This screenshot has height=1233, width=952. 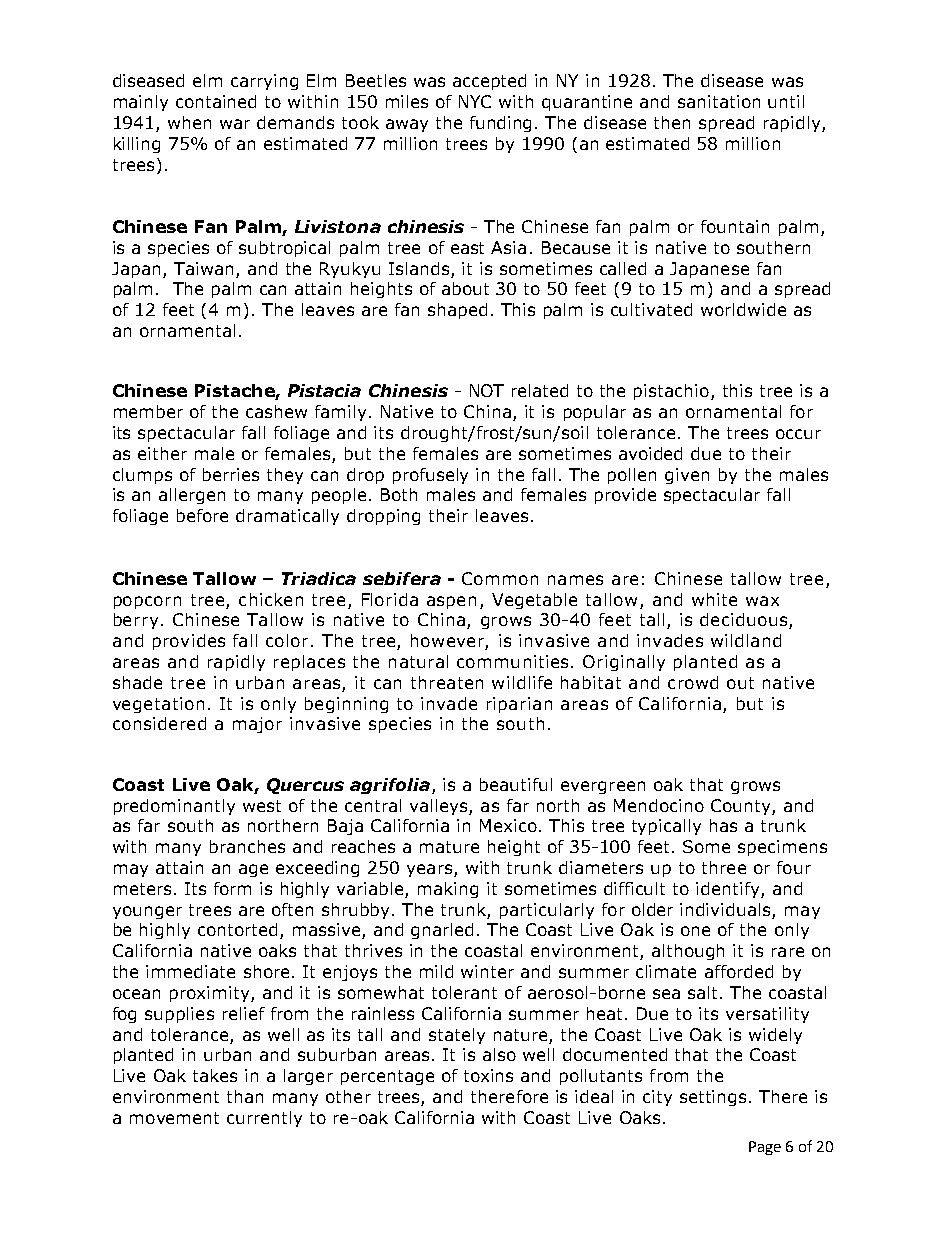 What do you see at coordinates (174, 1118) in the screenshot?
I see `movement` at bounding box center [174, 1118].
